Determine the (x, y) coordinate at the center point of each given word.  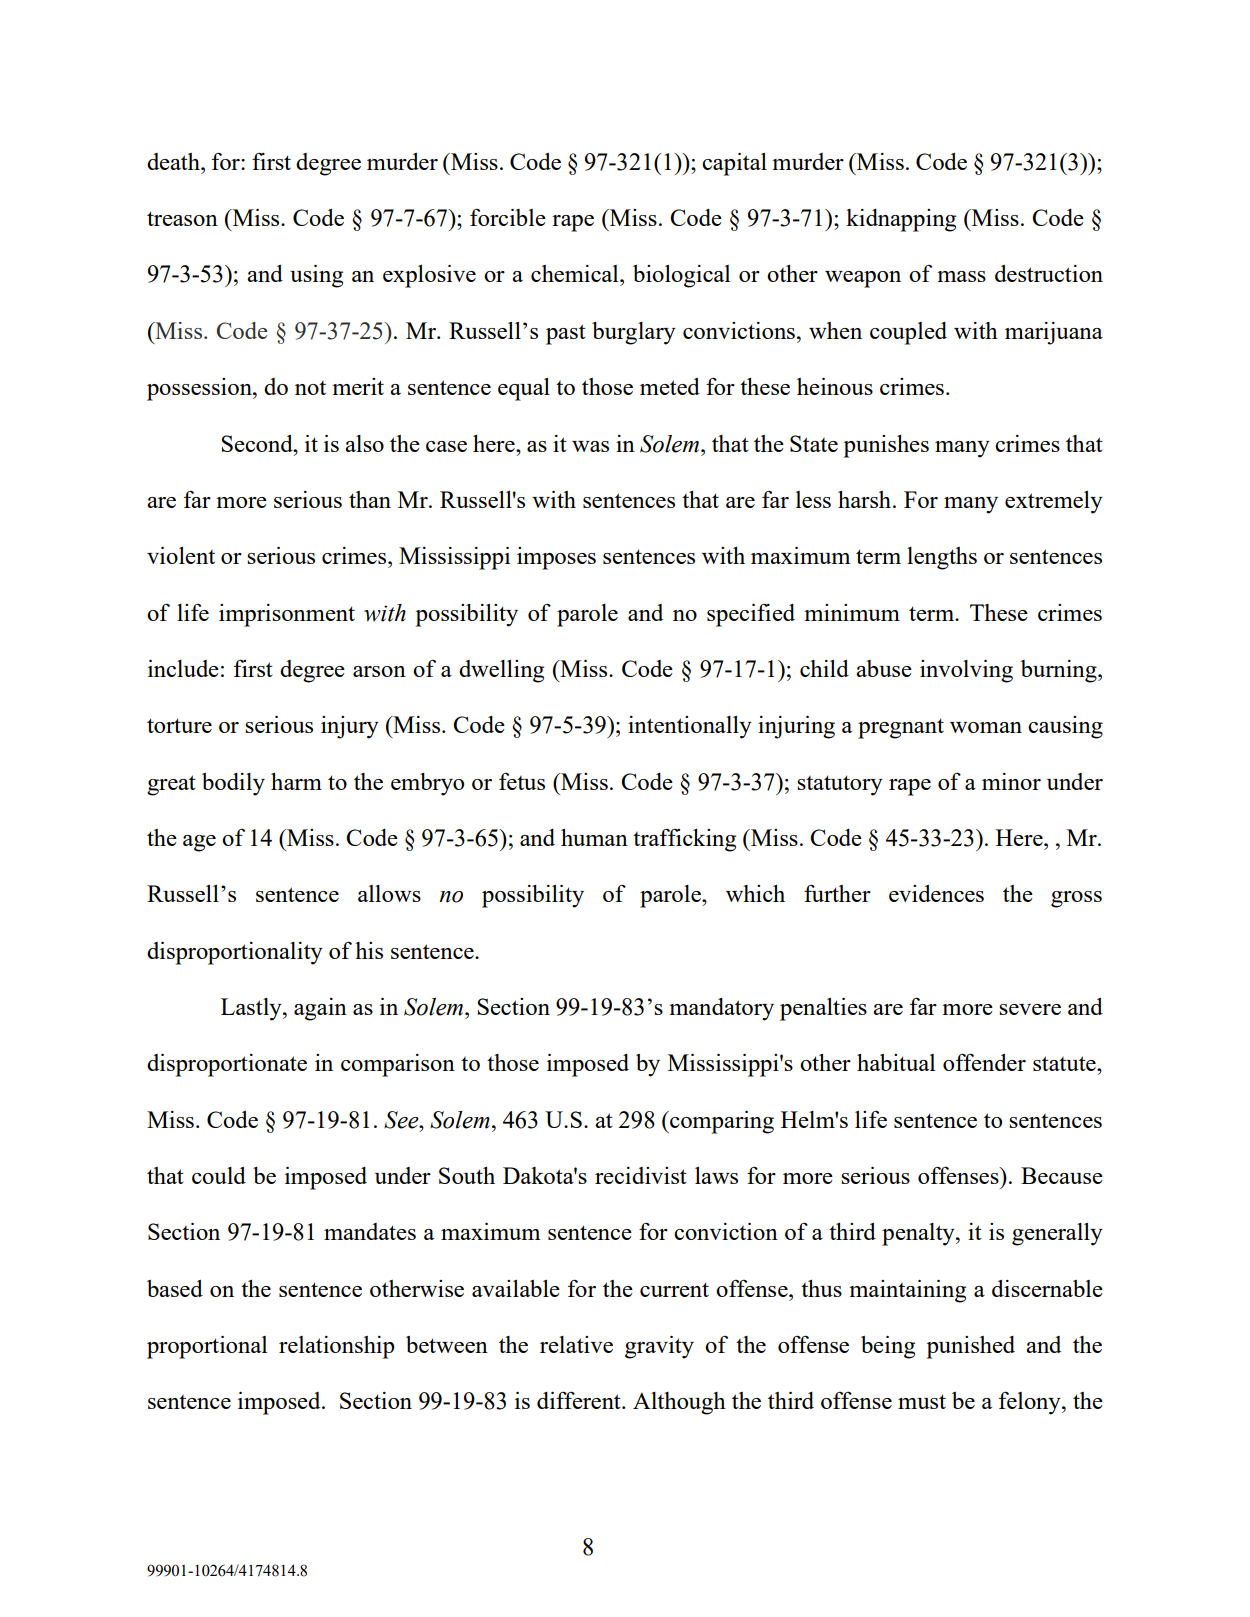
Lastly (252, 1009)
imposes (556, 558)
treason (182, 218)
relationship (336, 1347)
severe (1030, 1009)
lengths (942, 558)
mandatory (721, 1009)
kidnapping (901, 220)
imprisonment (287, 615)
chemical (576, 273)
